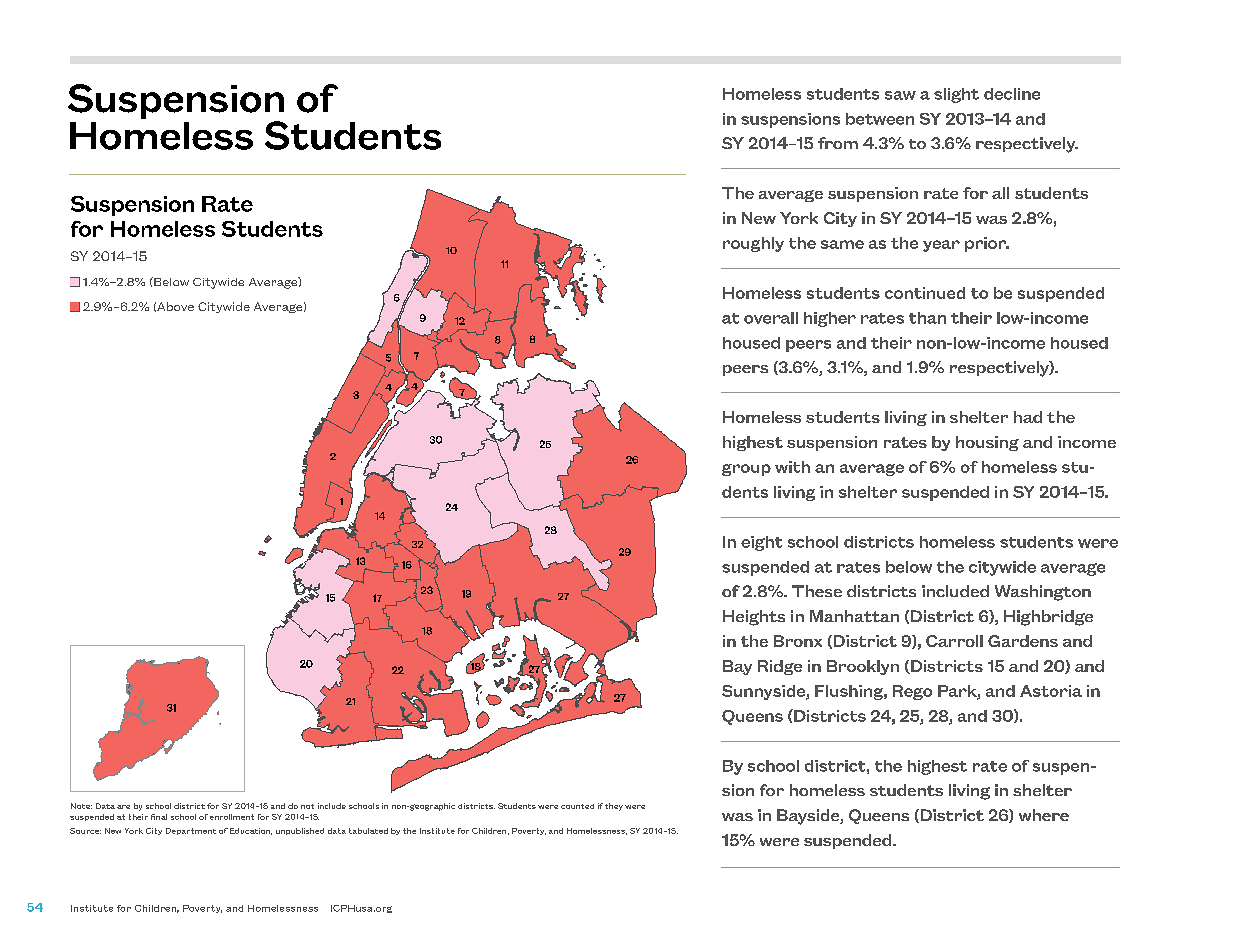 The image size is (1233, 952). I want to click on with, so click(792, 467).
